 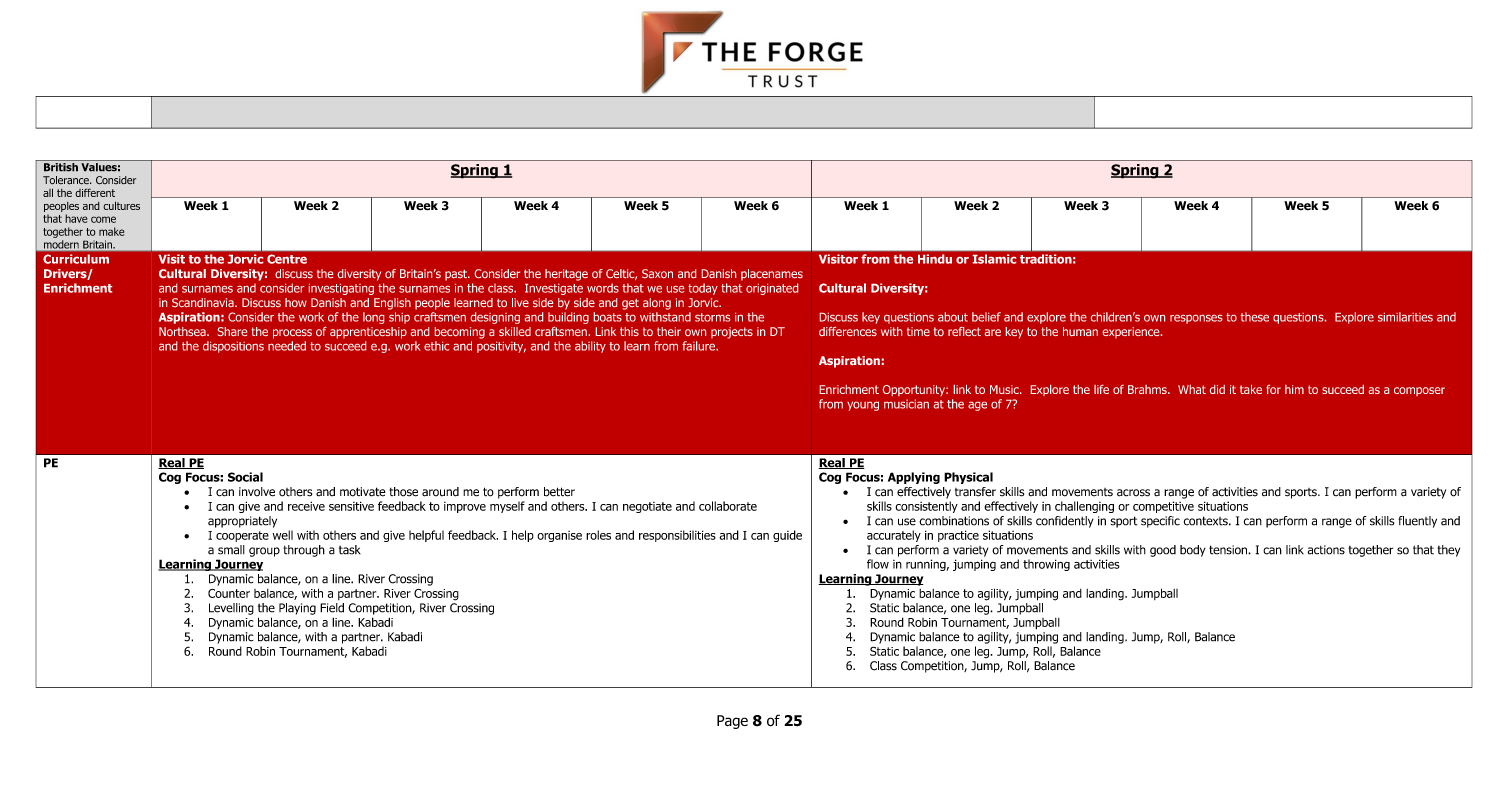 I want to click on different, so click(x=95, y=192).
